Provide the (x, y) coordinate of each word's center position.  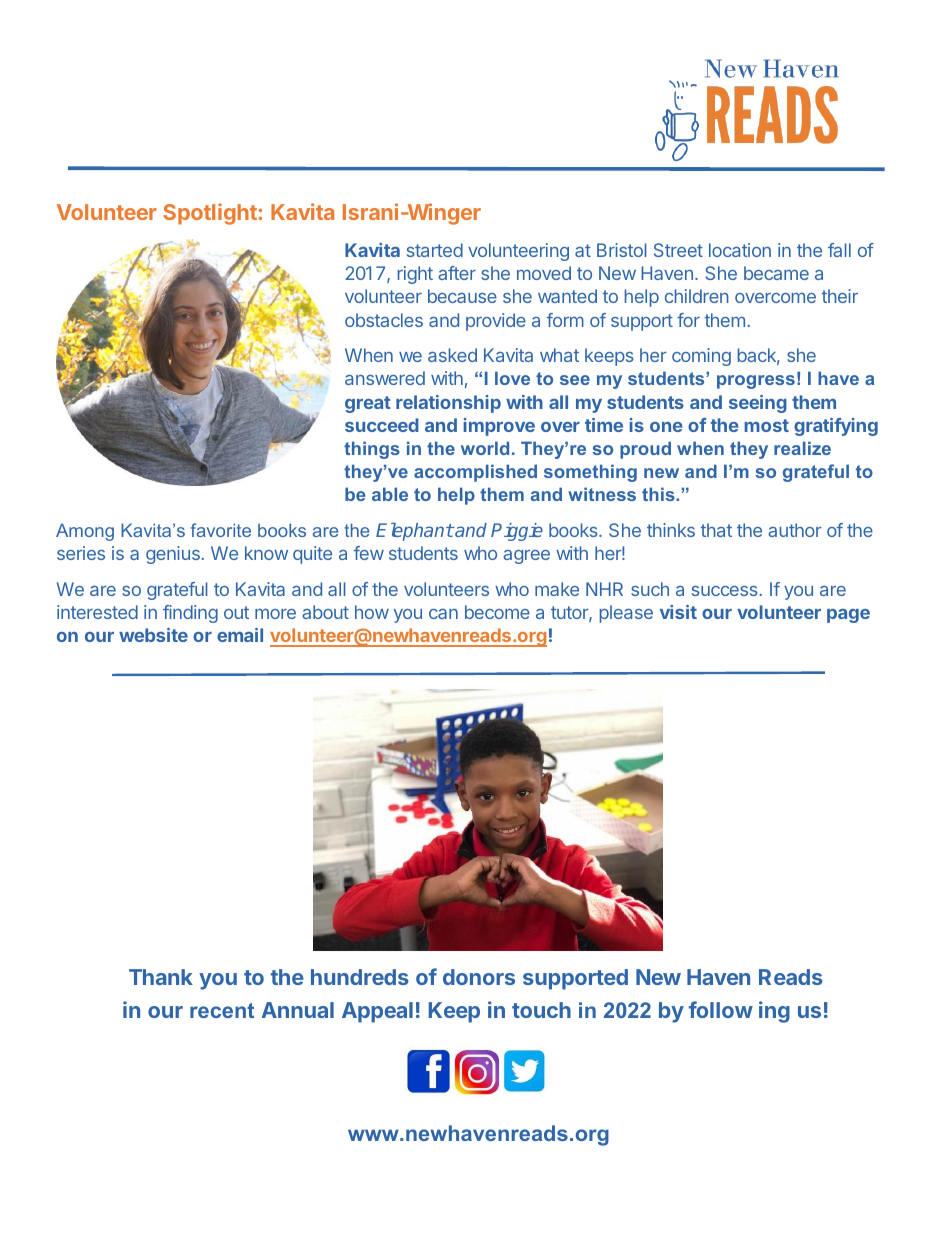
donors (479, 977)
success (726, 591)
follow (721, 1009)
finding (190, 614)
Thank (161, 977)
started (435, 250)
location (740, 250)
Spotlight (210, 214)
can (443, 614)
